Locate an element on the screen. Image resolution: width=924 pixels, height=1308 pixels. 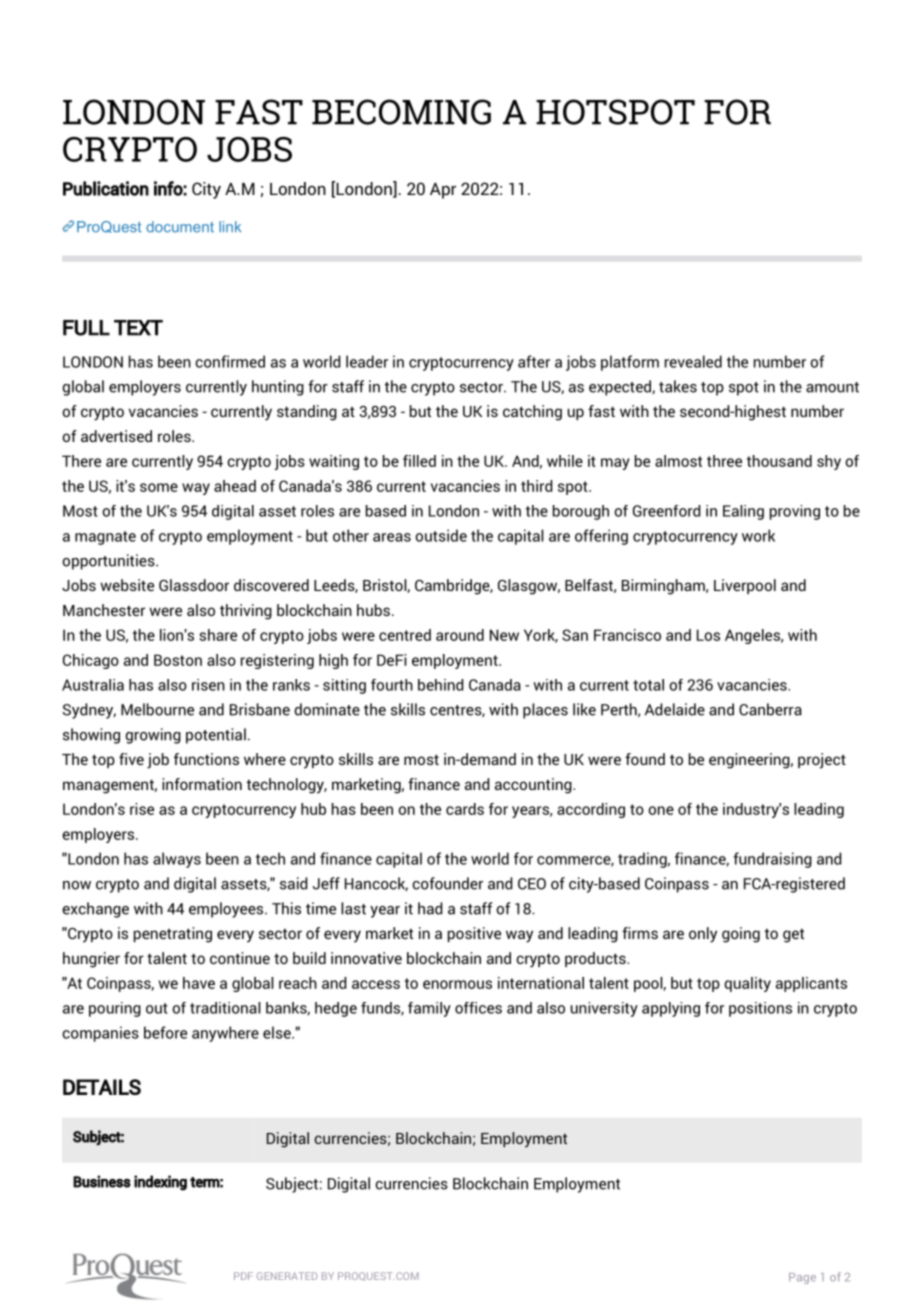
takes is located at coordinates (678, 386).
